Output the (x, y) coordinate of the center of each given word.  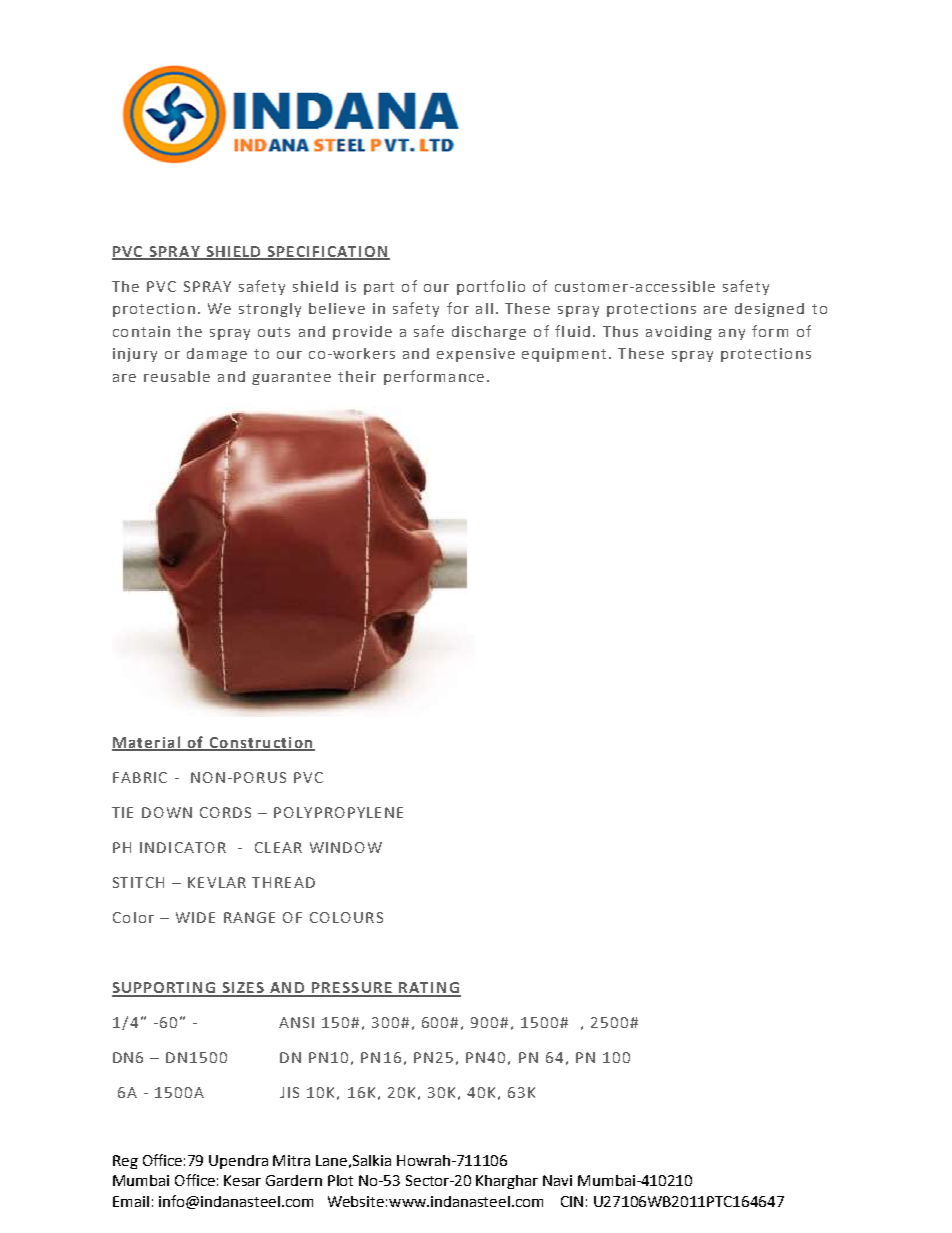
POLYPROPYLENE (338, 812)
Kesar (242, 1180)
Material (147, 743)
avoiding (679, 333)
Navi (557, 1180)
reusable (177, 376)
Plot (340, 1180)
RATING (429, 989)
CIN (572, 1201)
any (732, 334)
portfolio (491, 287)
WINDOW (346, 847)
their (357, 376)
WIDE (195, 917)
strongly (270, 310)
